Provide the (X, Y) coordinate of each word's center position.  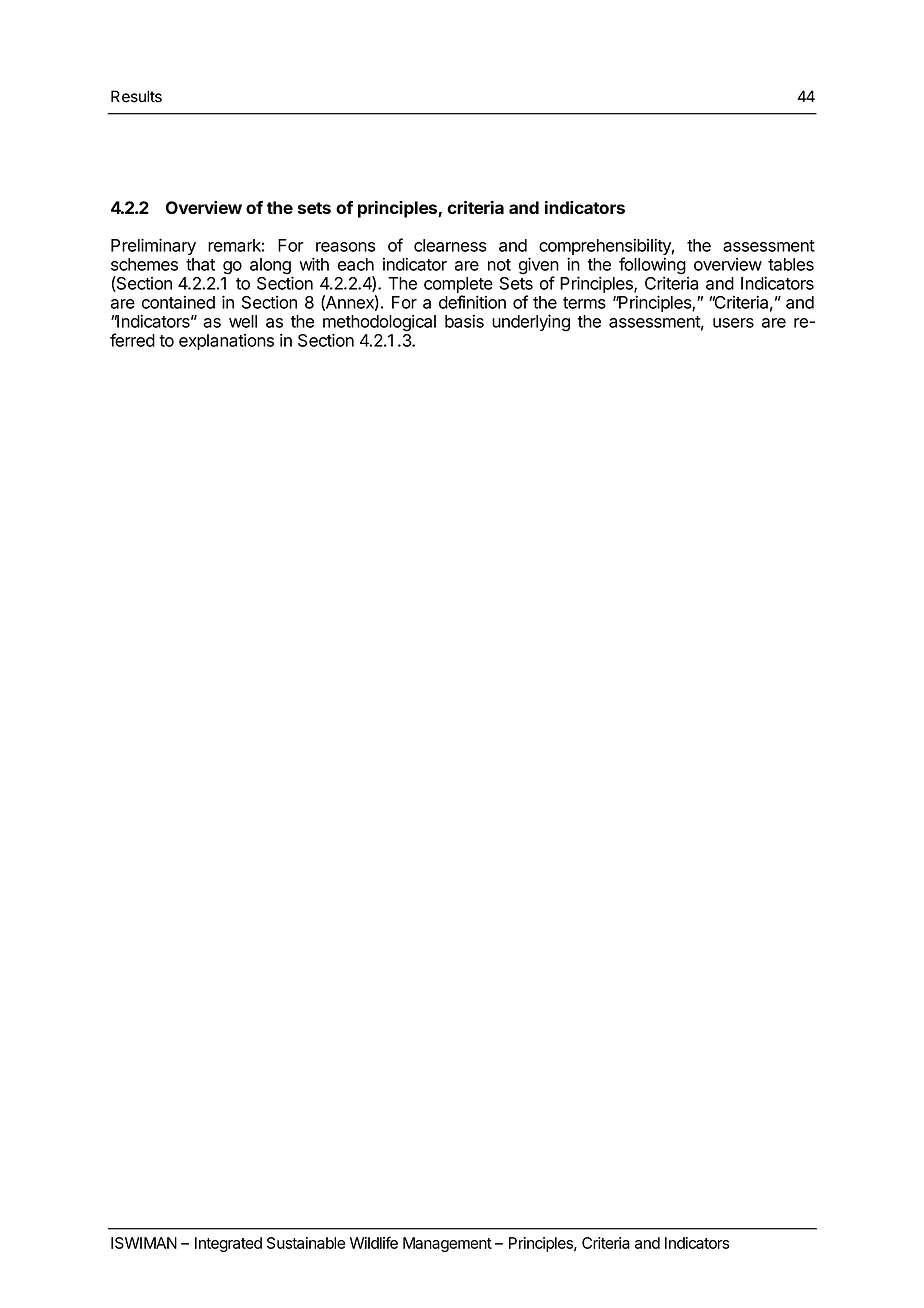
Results (136, 96)
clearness (450, 245)
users (733, 323)
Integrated (228, 1244)
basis (464, 321)
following (652, 267)
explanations (226, 341)
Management (447, 1244)
